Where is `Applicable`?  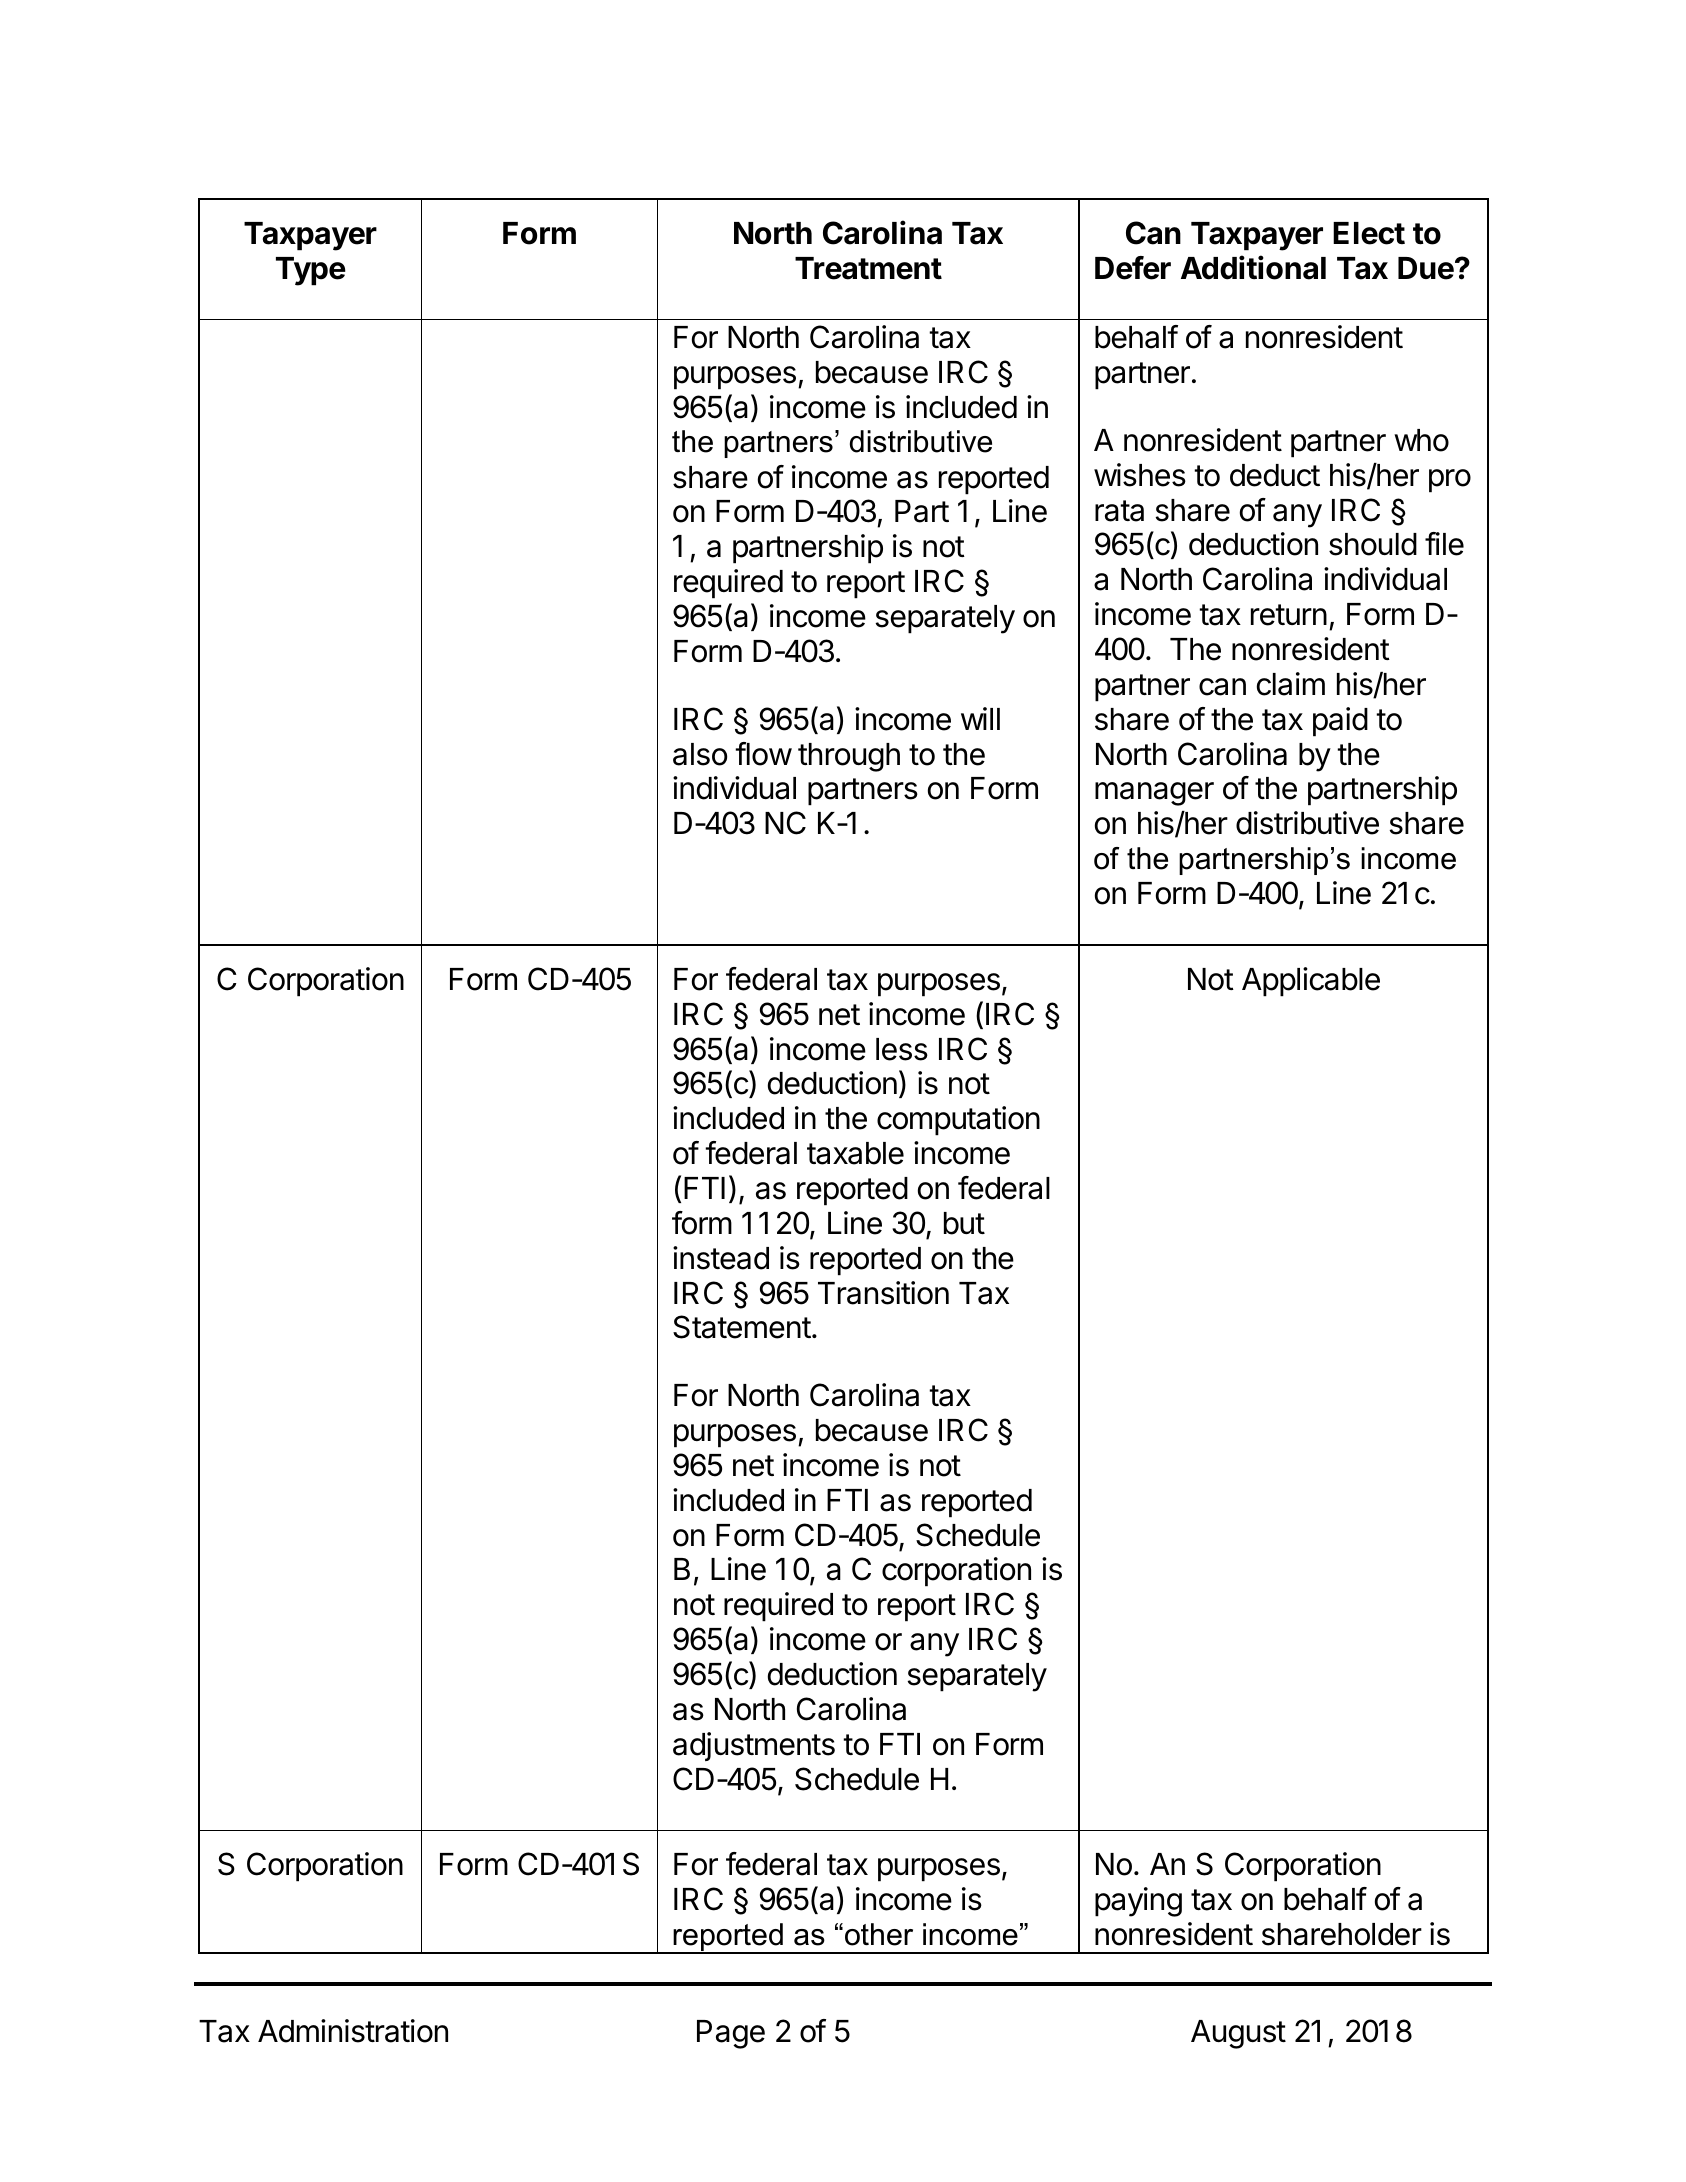 Applicable is located at coordinates (1311, 982).
